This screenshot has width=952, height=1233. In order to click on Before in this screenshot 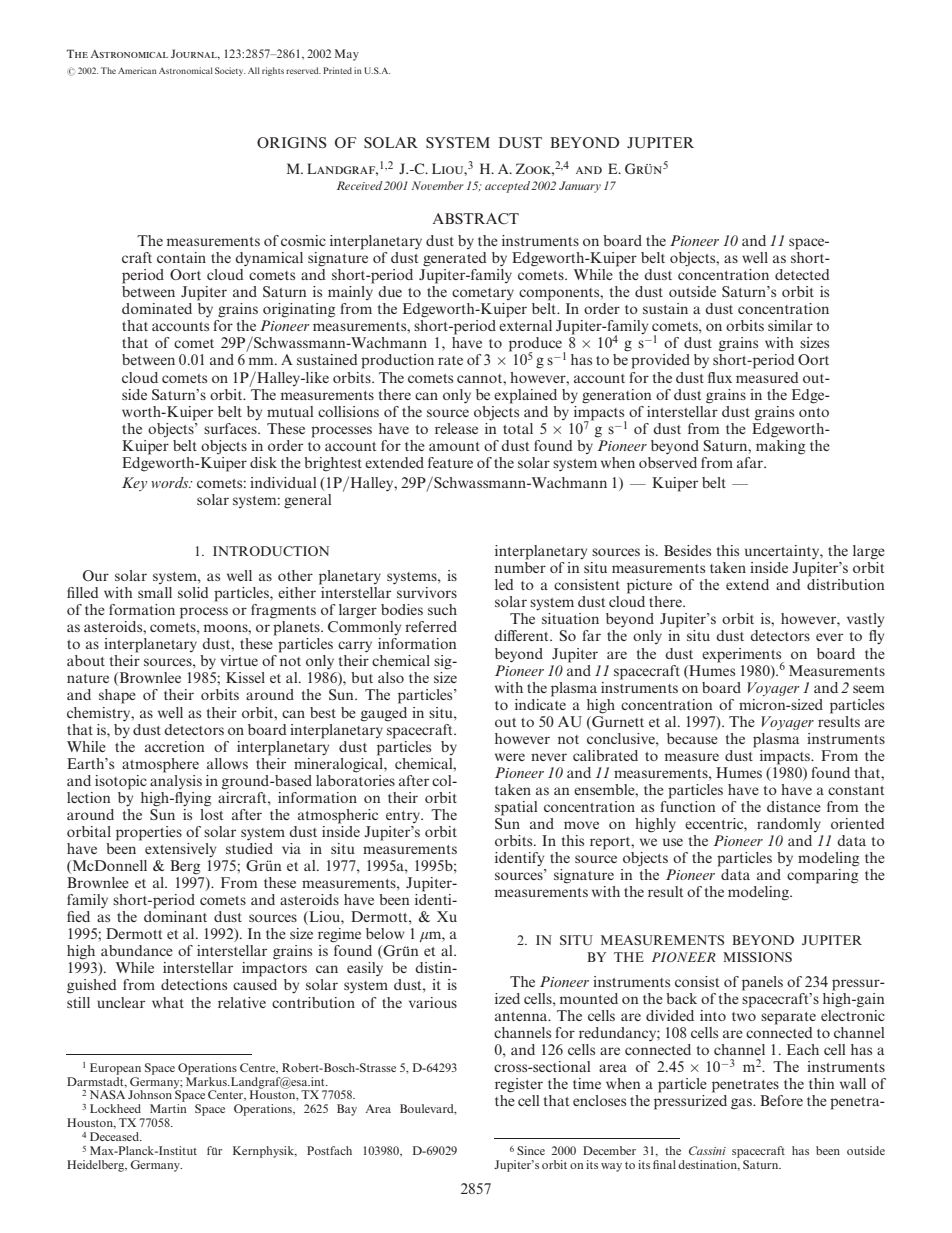, I will do `click(781, 1100)`.
